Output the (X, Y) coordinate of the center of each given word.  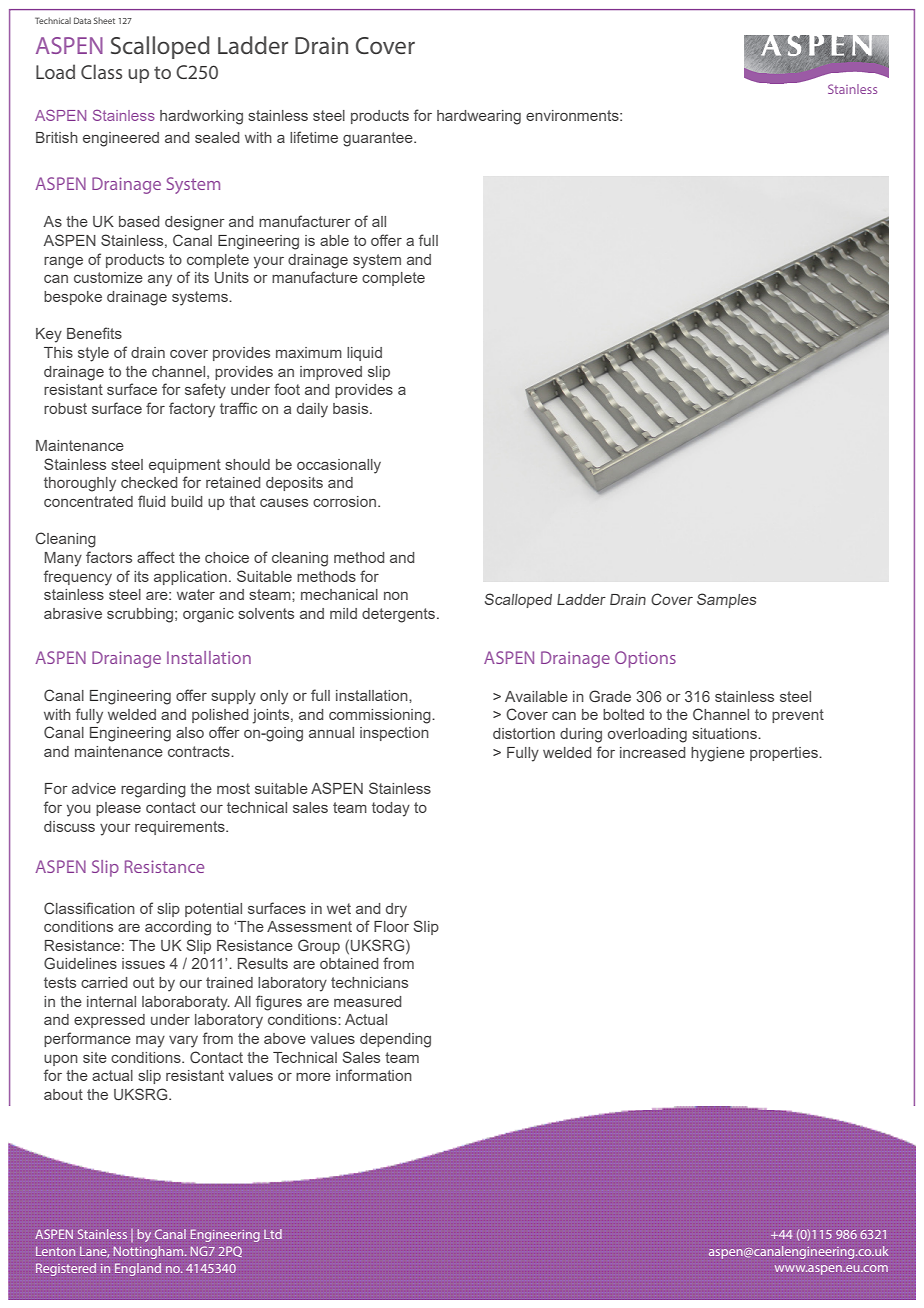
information (374, 1075)
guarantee (379, 139)
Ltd (273, 1234)
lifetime (314, 137)
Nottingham (150, 1252)
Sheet (104, 20)
